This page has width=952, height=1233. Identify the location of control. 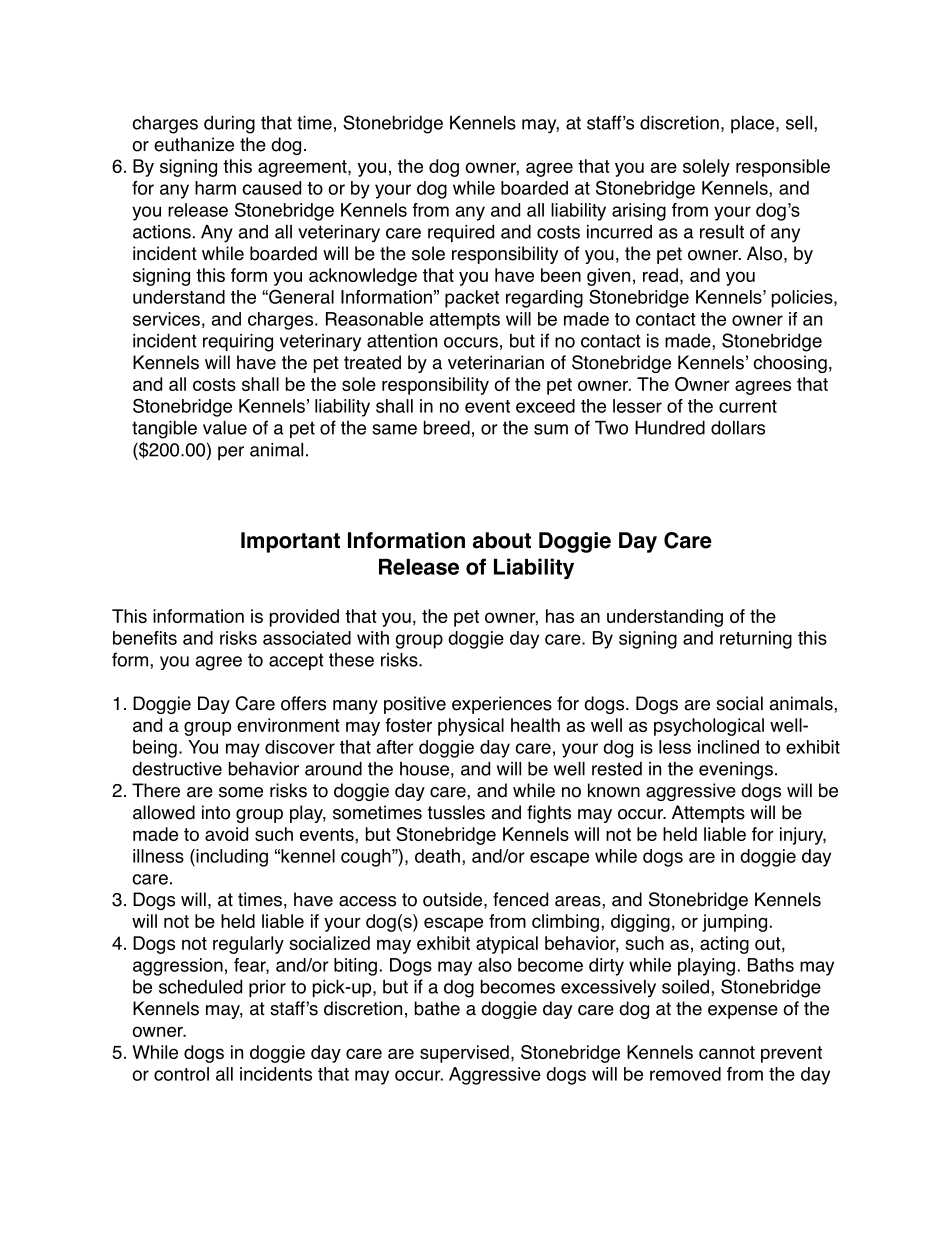
(181, 1074).
